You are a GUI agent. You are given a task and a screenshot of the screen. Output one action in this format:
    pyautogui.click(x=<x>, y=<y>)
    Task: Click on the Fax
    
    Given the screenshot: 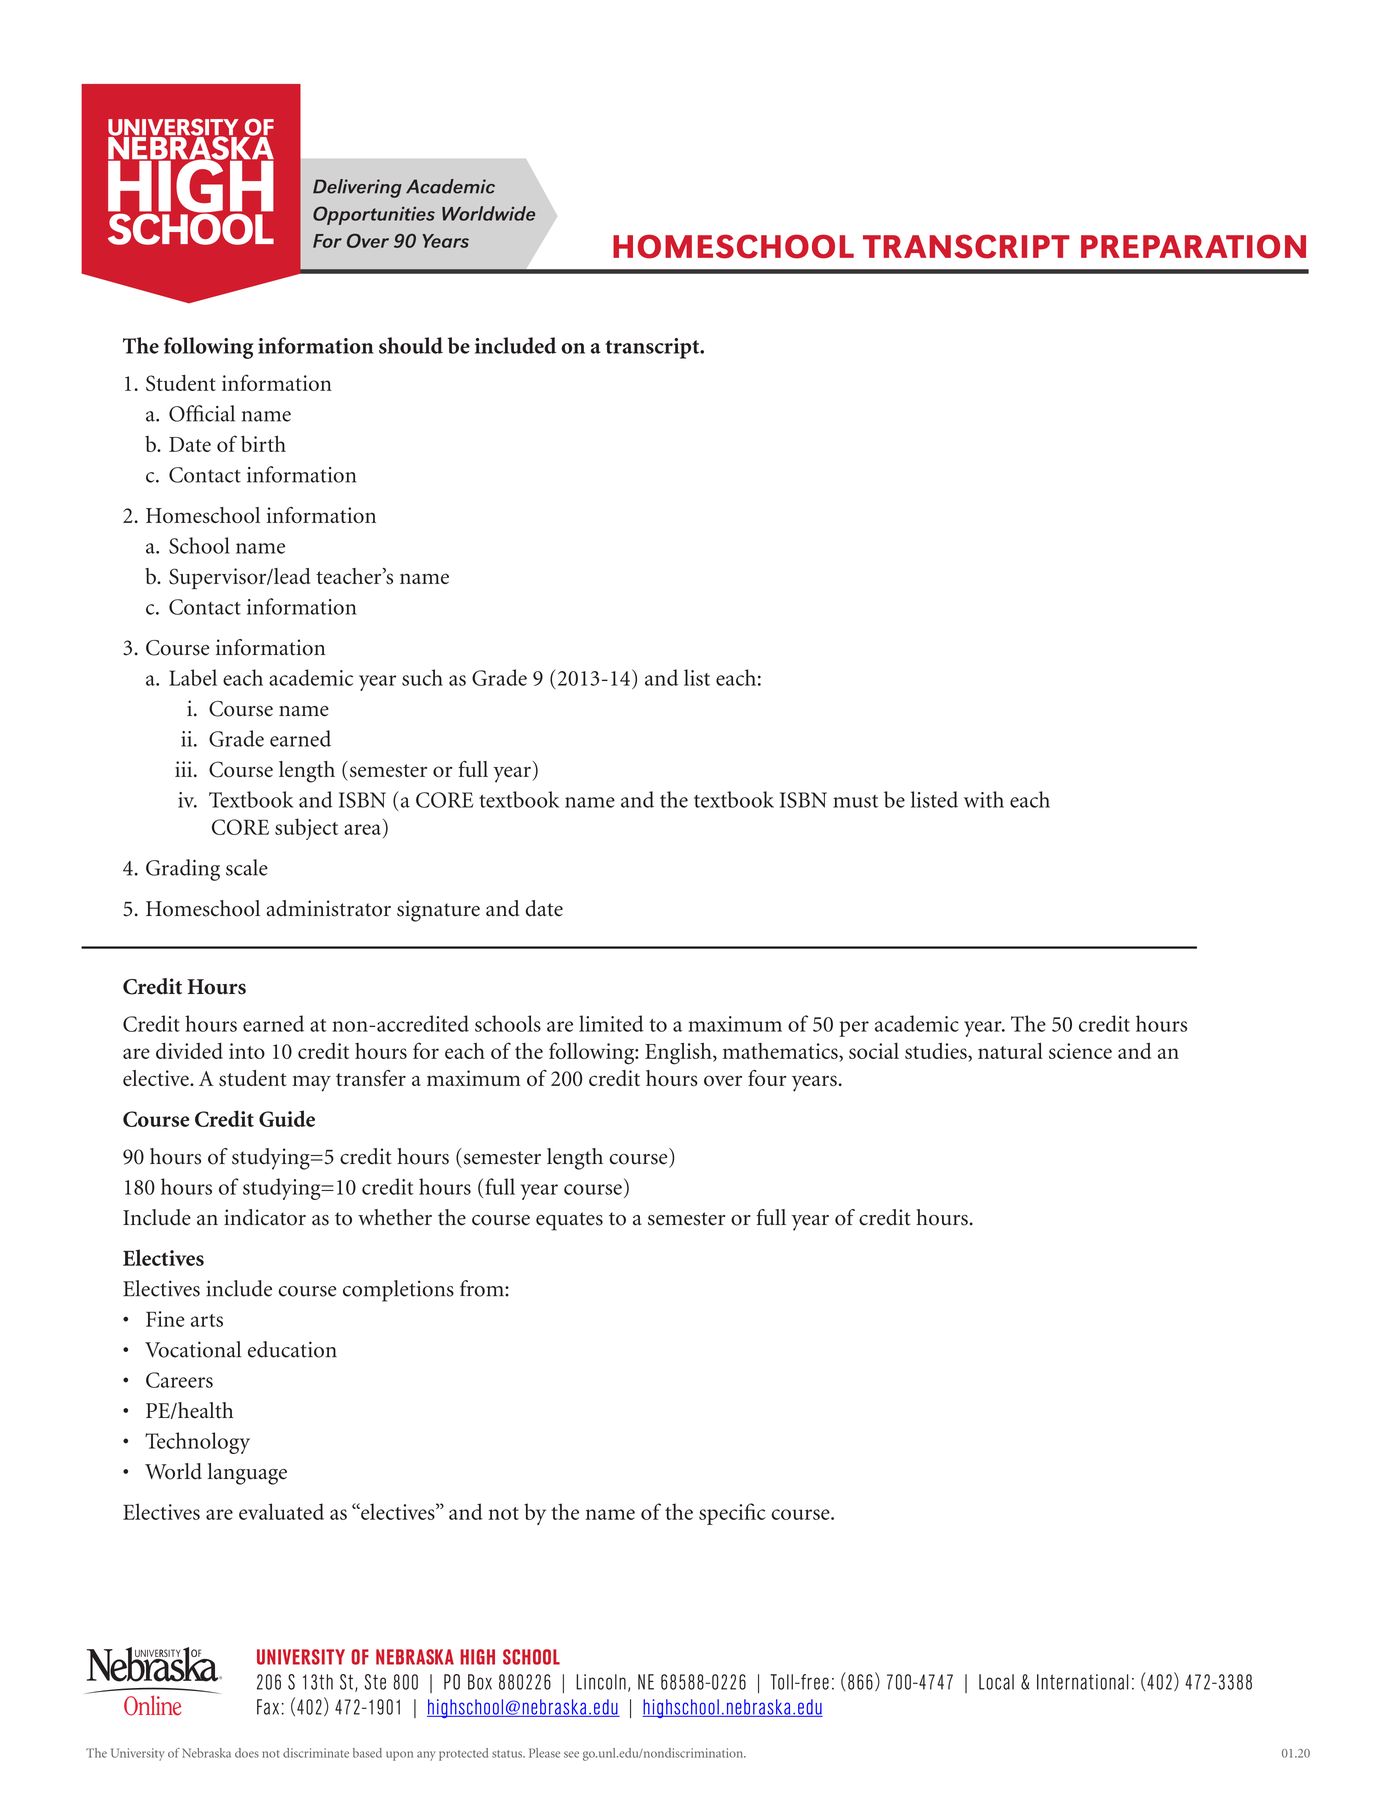 What is the action you would take?
    pyautogui.click(x=268, y=1707)
